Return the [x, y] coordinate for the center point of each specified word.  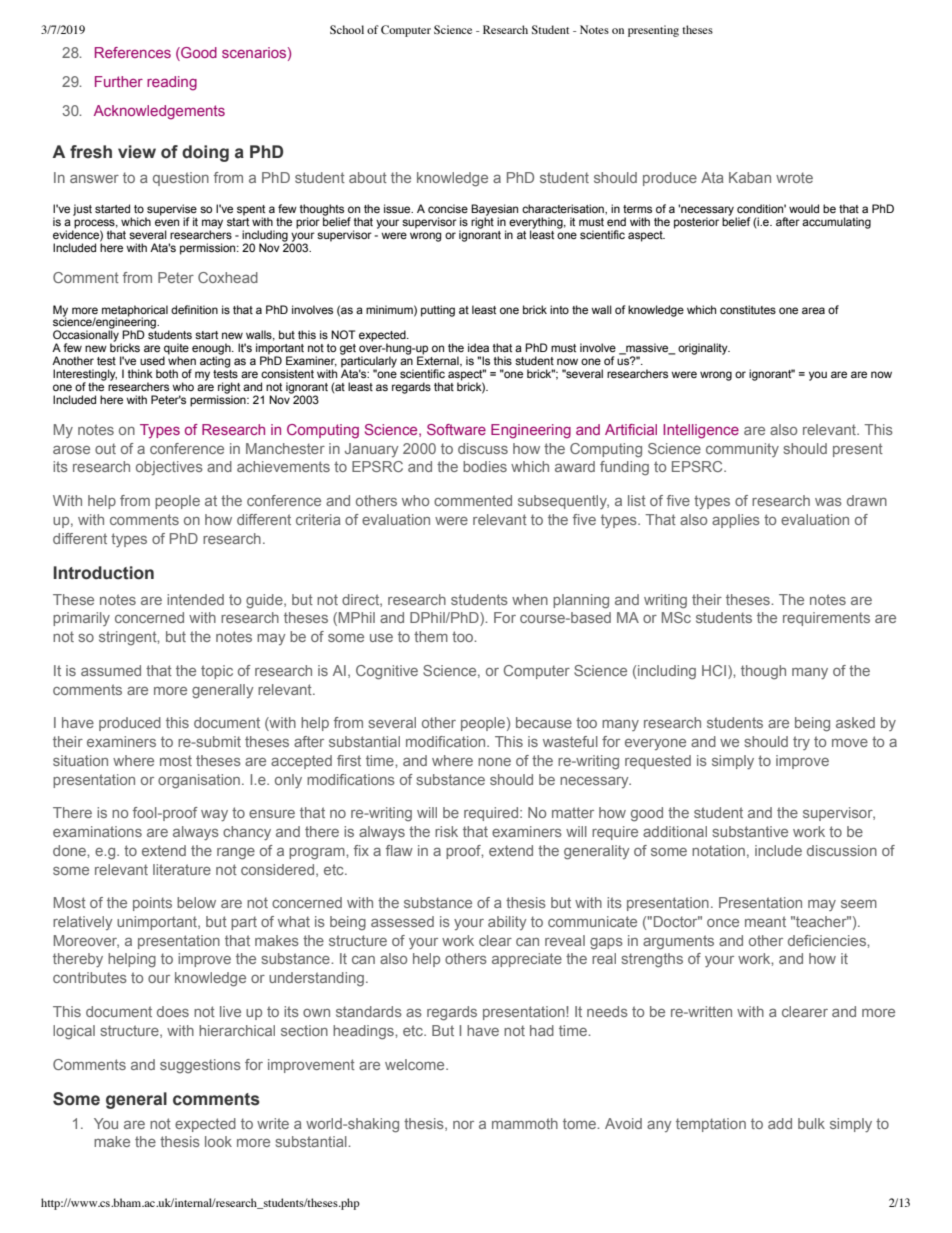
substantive [750, 831]
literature [182, 869]
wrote [794, 177]
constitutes [748, 309]
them [431, 636]
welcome [416, 1064]
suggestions [200, 1066]
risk [446, 831]
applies [736, 521]
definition [194, 309]
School [347, 29]
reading [172, 83]
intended [195, 599]
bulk [811, 1123]
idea [478, 347]
